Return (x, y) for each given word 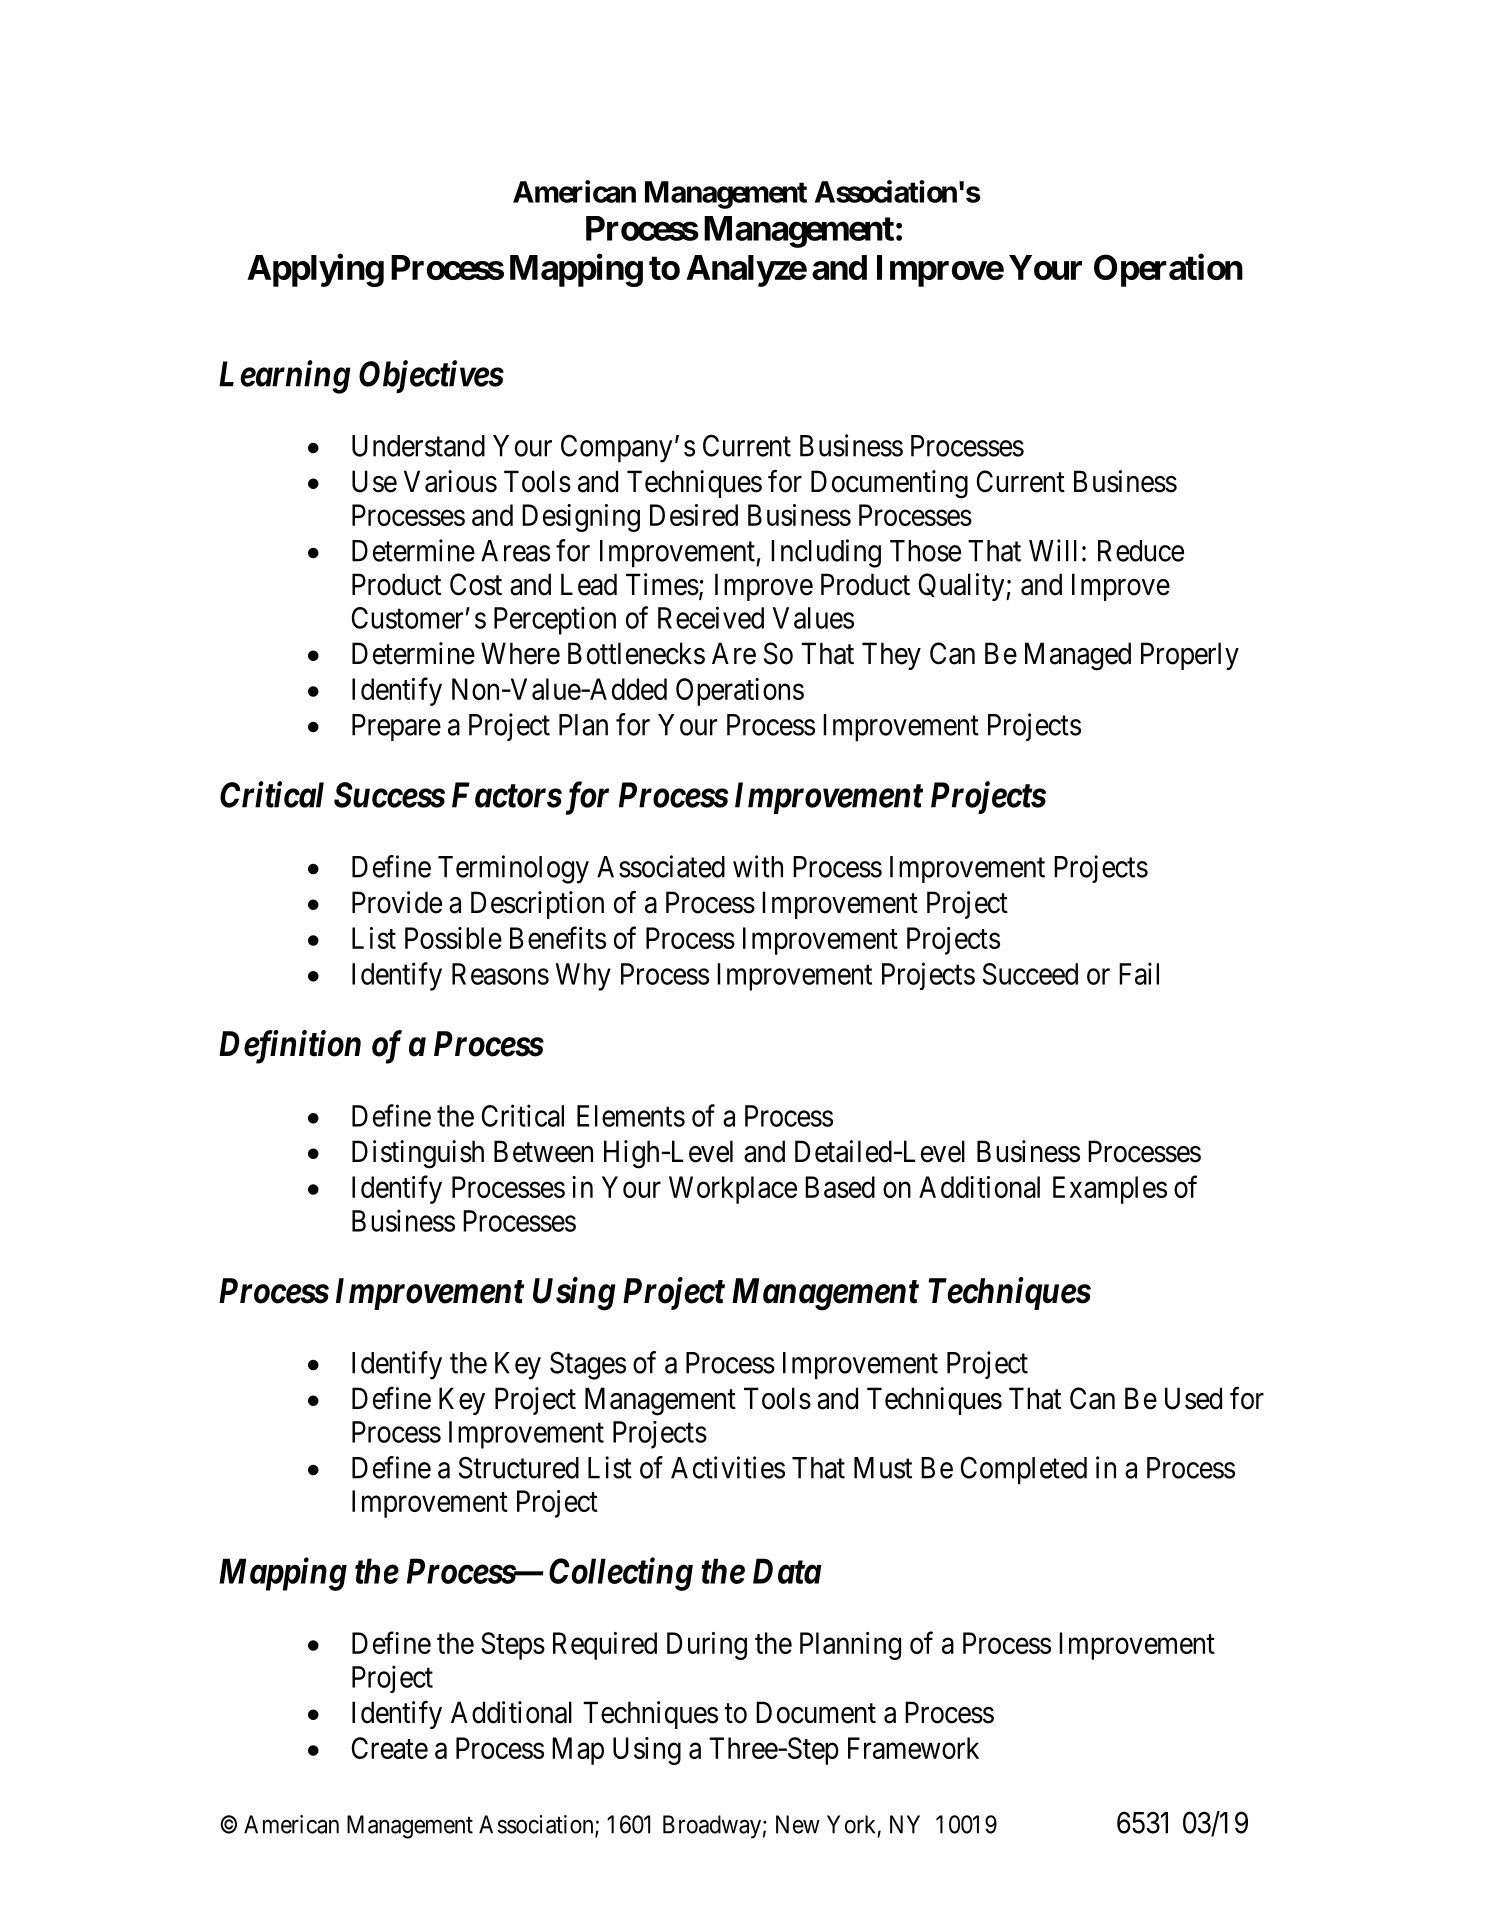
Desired (694, 515)
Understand (418, 446)
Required (605, 1646)
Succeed (1030, 974)
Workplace (733, 1190)
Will (1053, 550)
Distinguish (418, 1154)
